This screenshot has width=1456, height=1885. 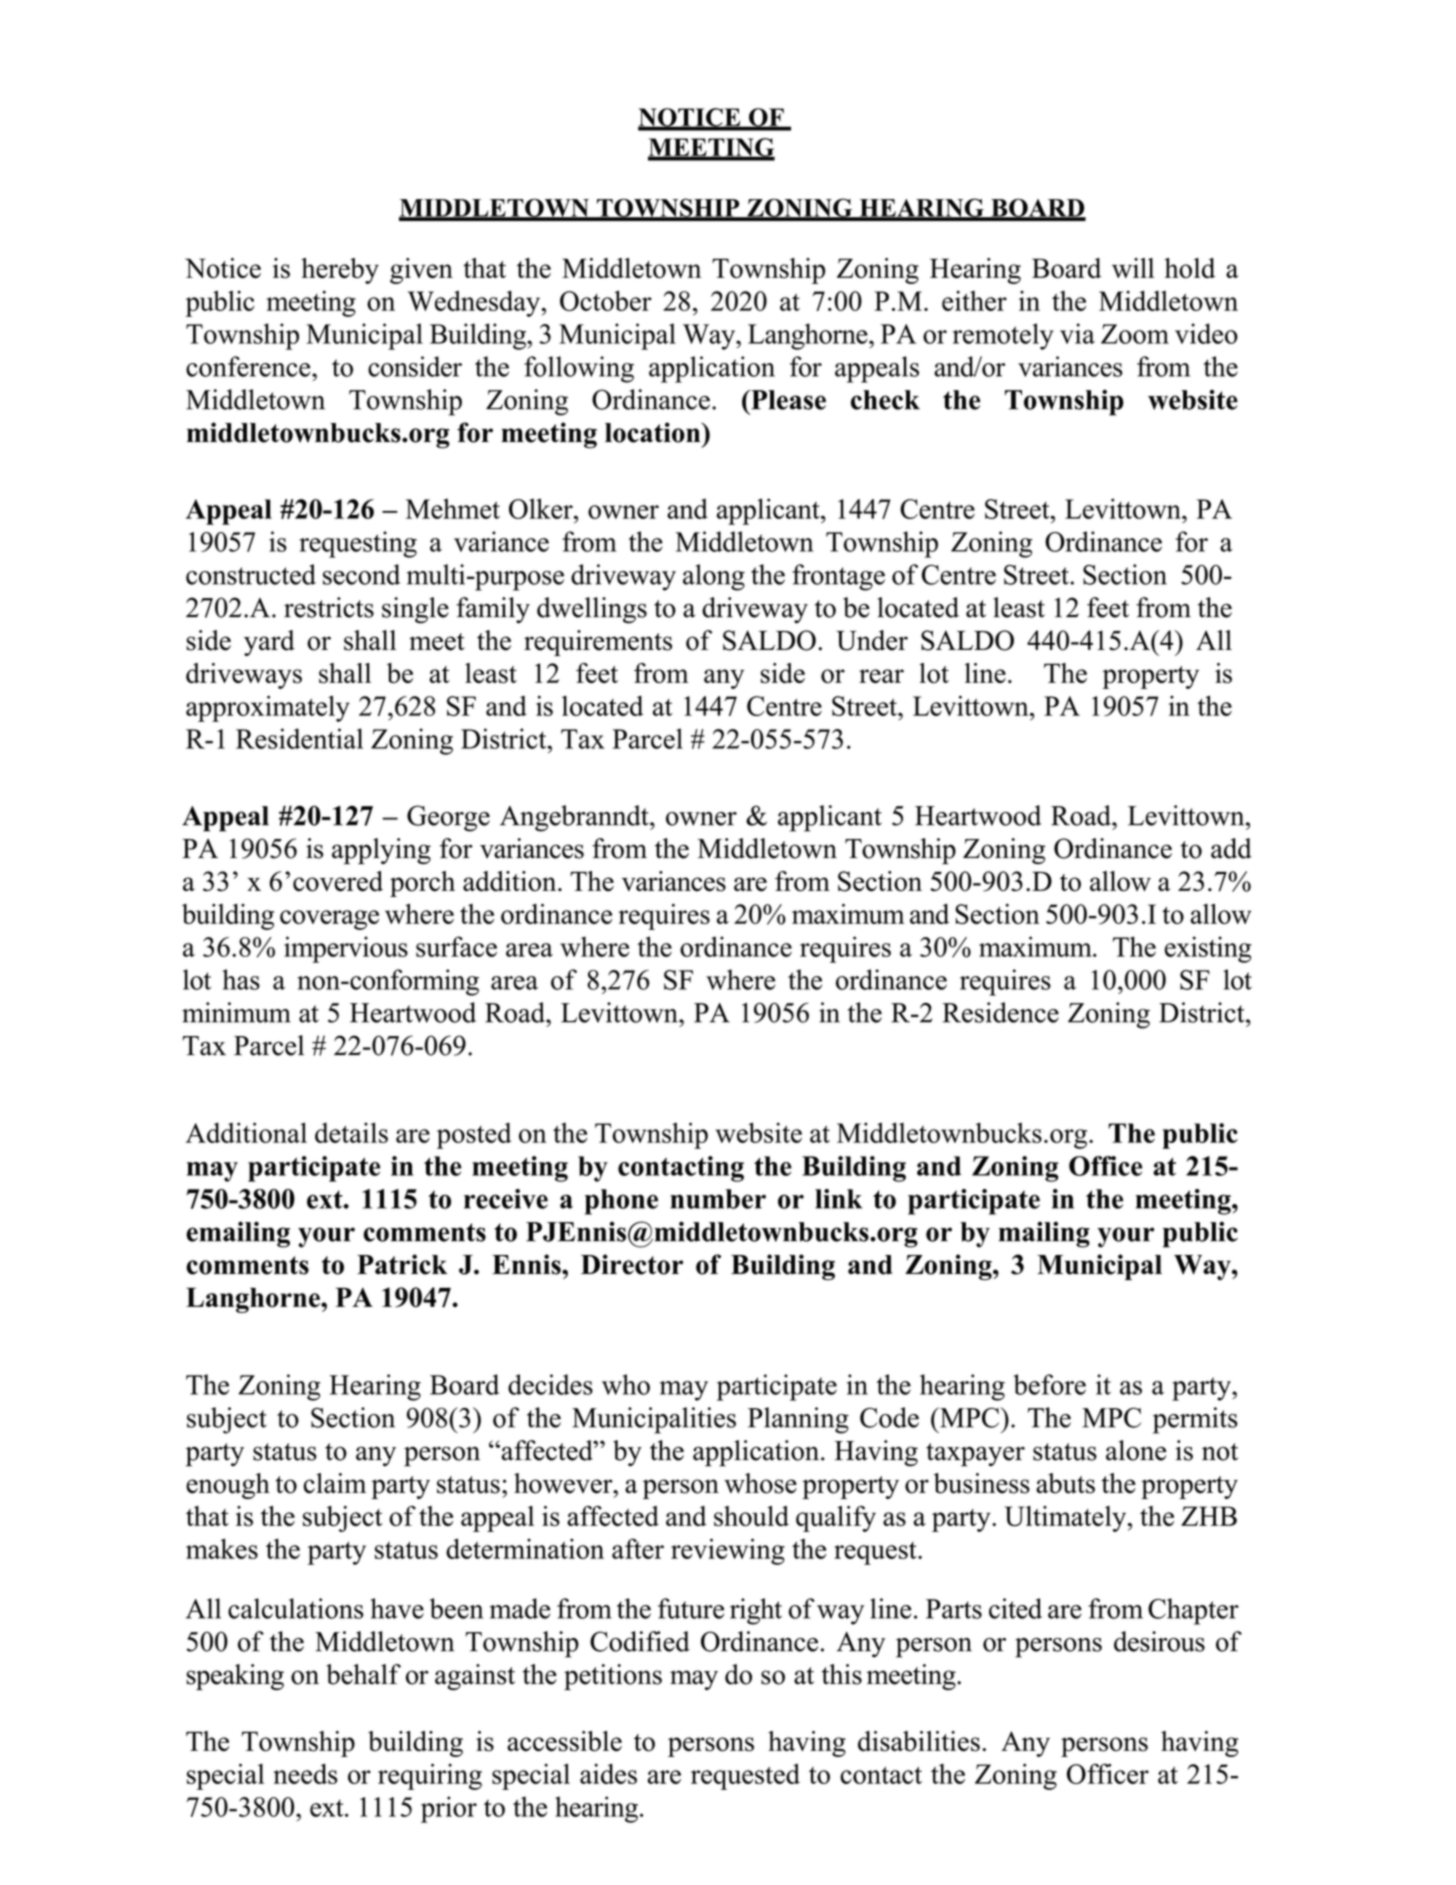 I want to click on desirous, so click(x=1159, y=1641).
